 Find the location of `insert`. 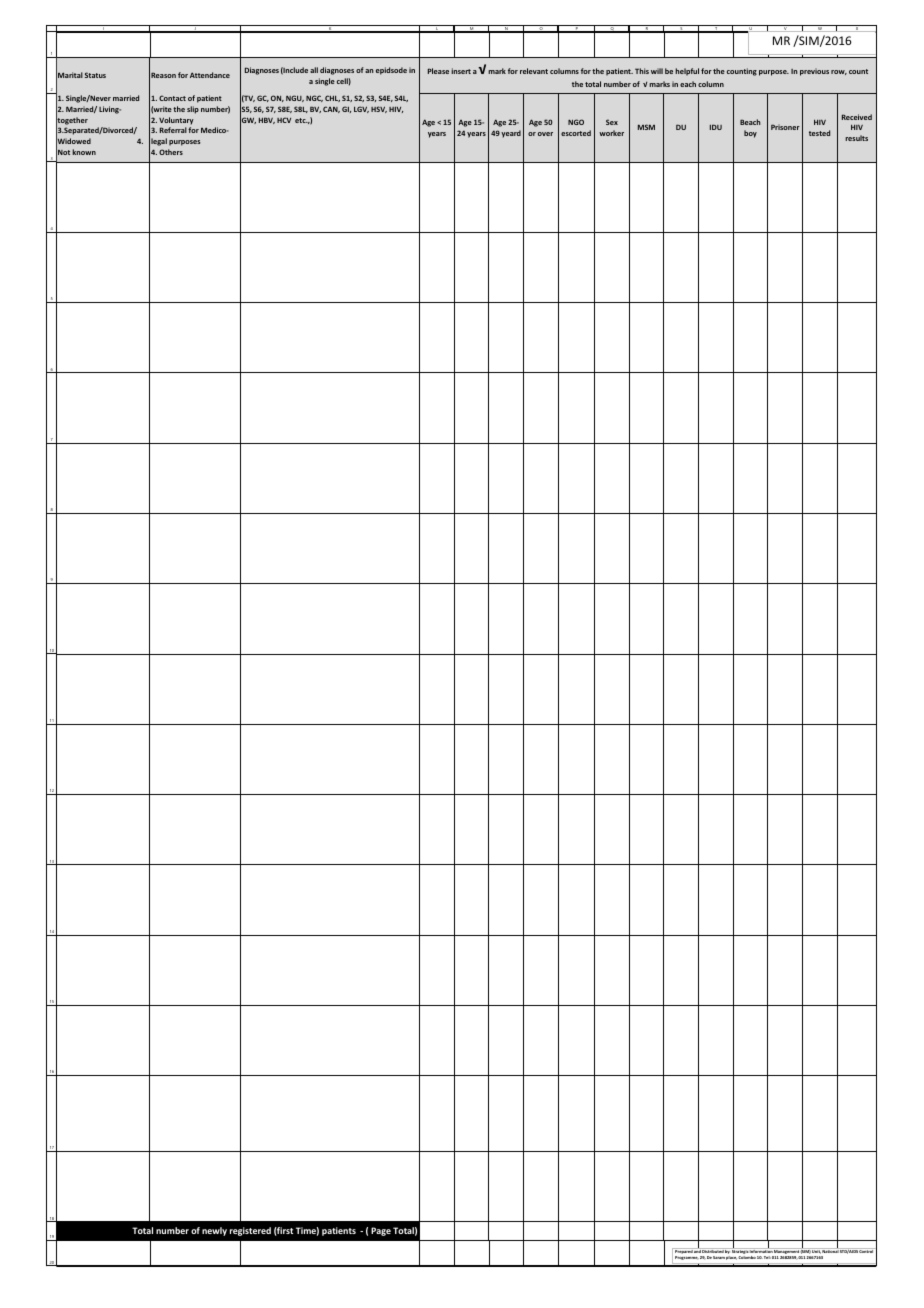

insert is located at coordinates (461, 71).
